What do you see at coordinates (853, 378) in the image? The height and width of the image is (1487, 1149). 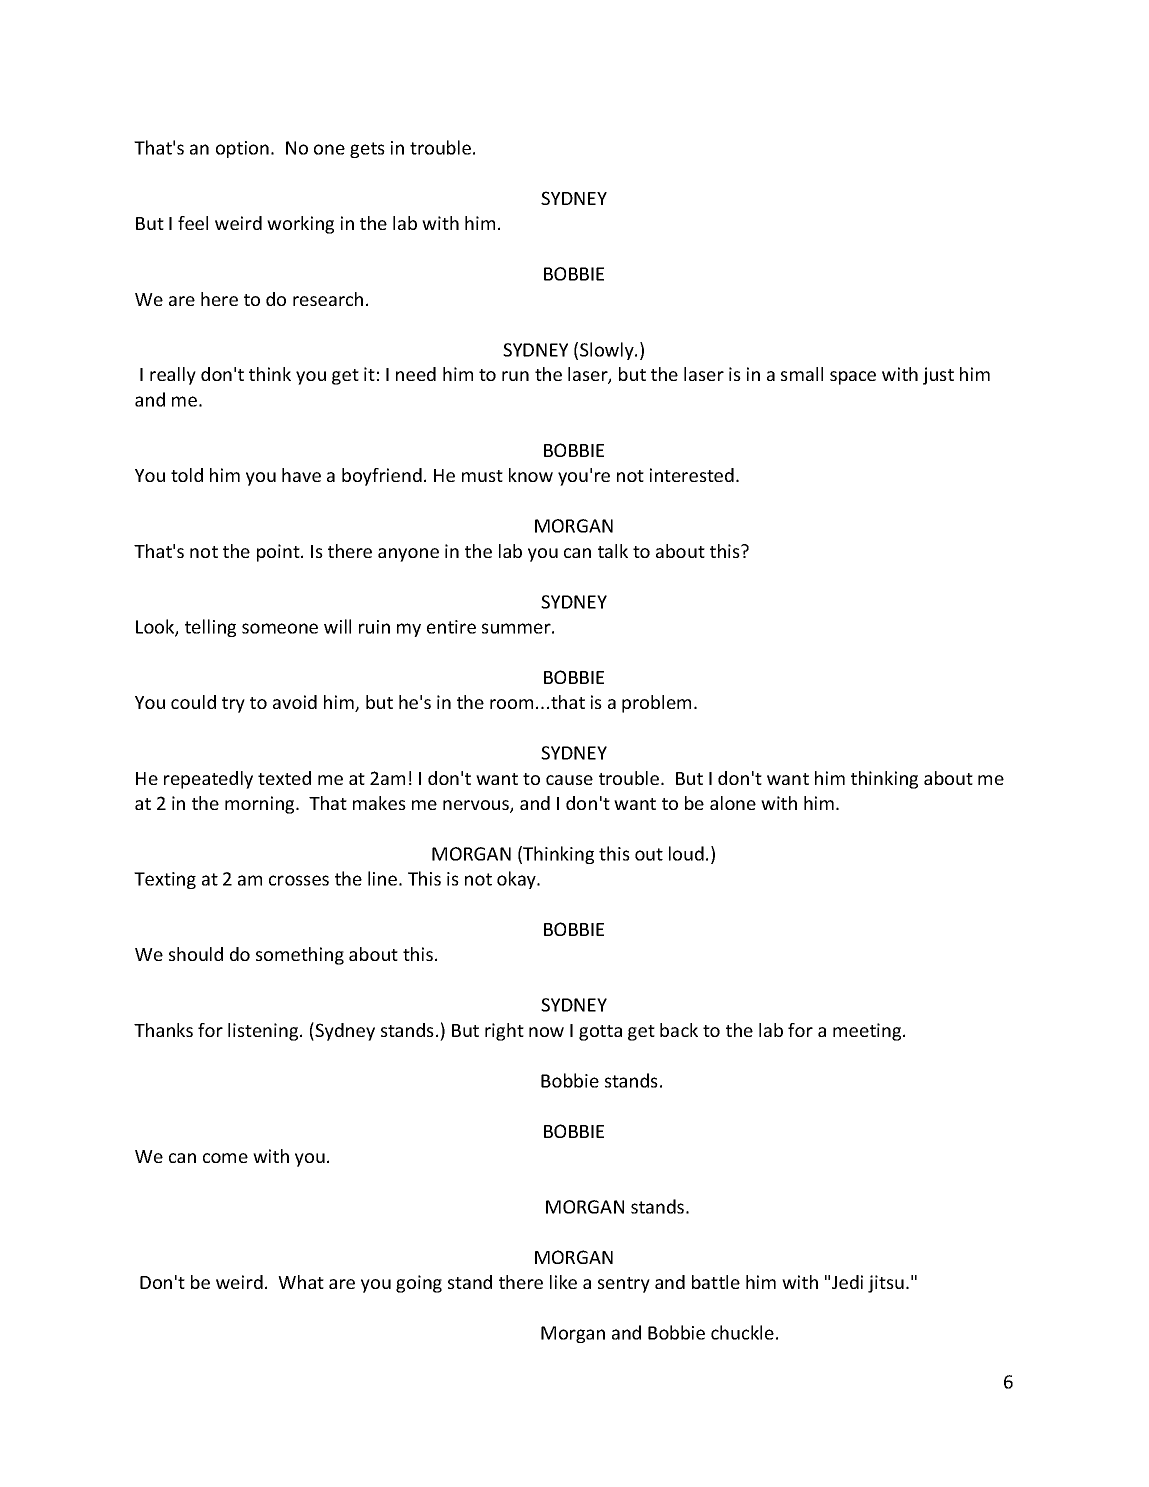 I see `space` at bounding box center [853, 378].
